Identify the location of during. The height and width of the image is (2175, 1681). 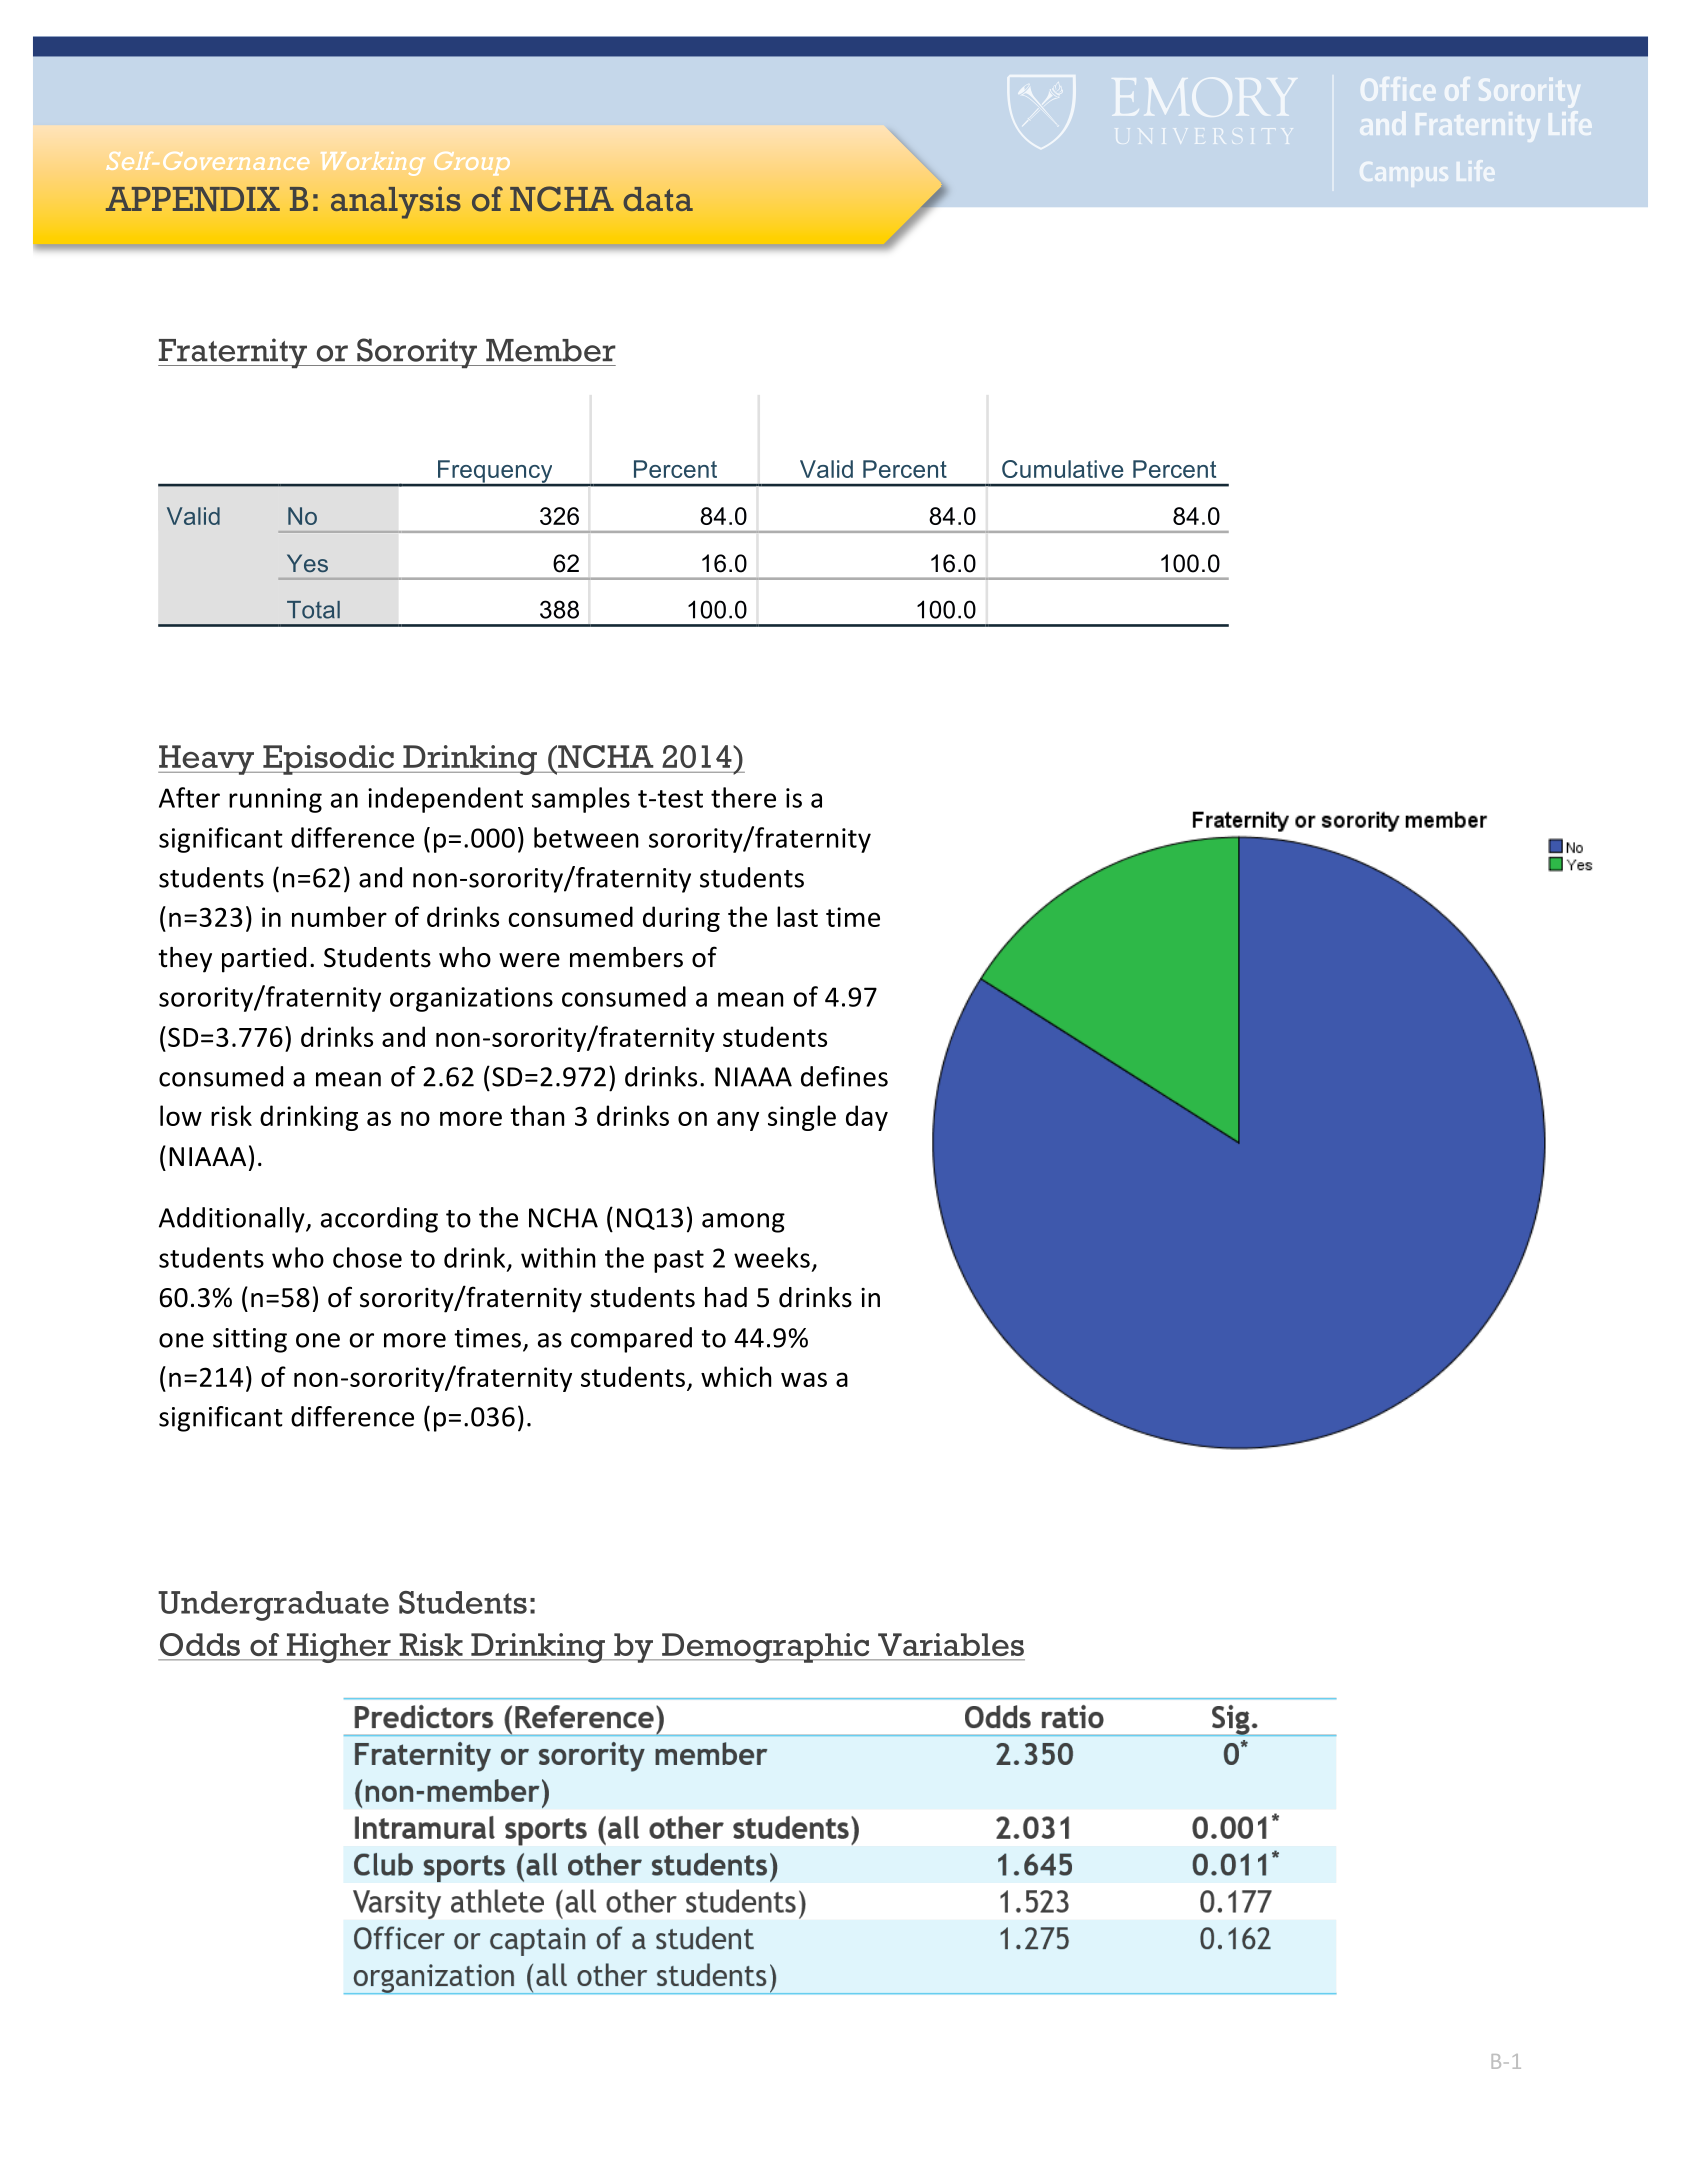
(681, 919).
